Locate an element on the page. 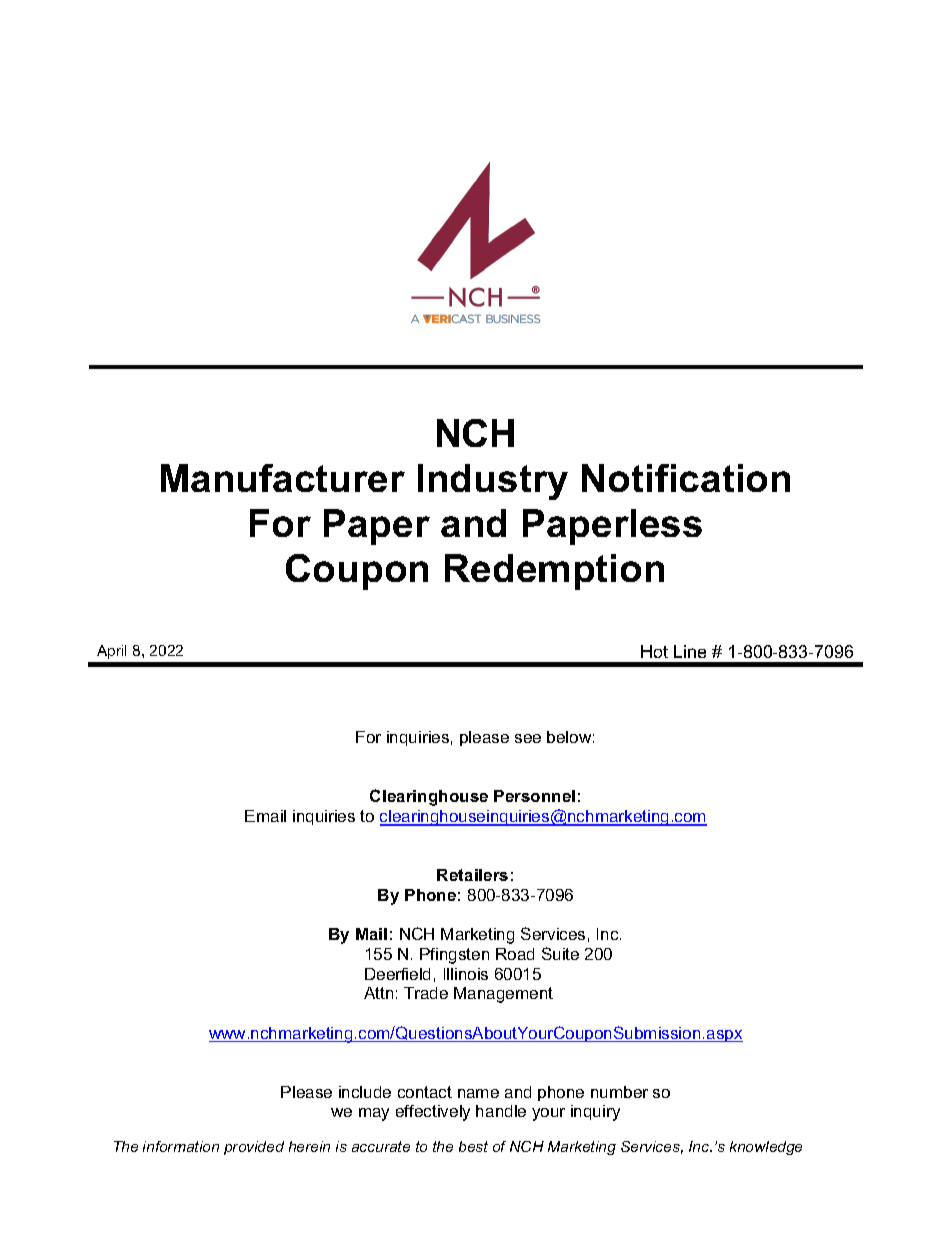 The image size is (952, 1233). provided is located at coordinates (254, 1148).
